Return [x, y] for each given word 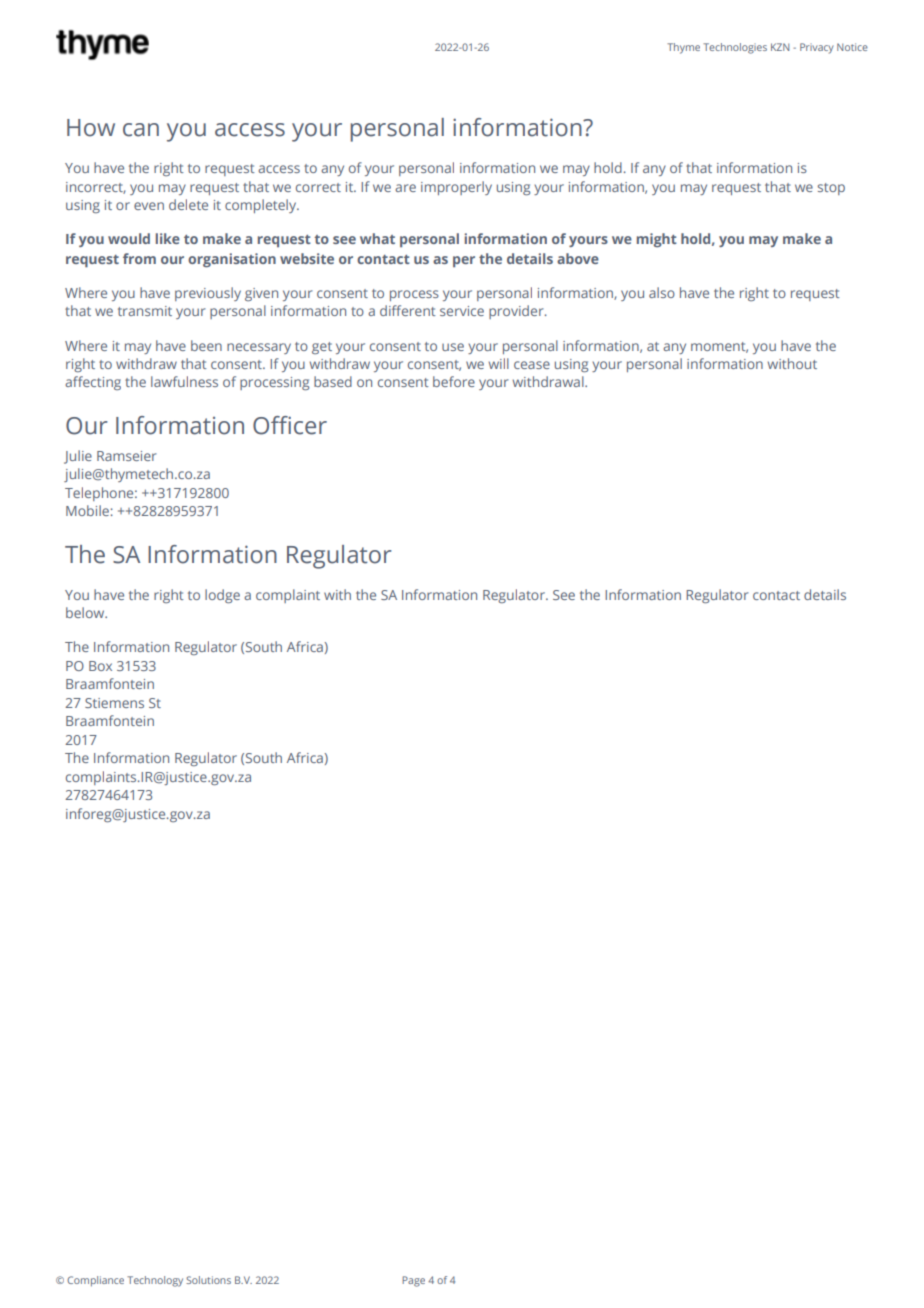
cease [532, 365]
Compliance [95, 1281]
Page [413, 1281]
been [206, 345]
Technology [155, 1281]
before [454, 381]
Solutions [208, 1280]
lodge [222, 596]
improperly [456, 188]
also [662, 292]
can [141, 130]
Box [100, 666]
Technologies [735, 48]
